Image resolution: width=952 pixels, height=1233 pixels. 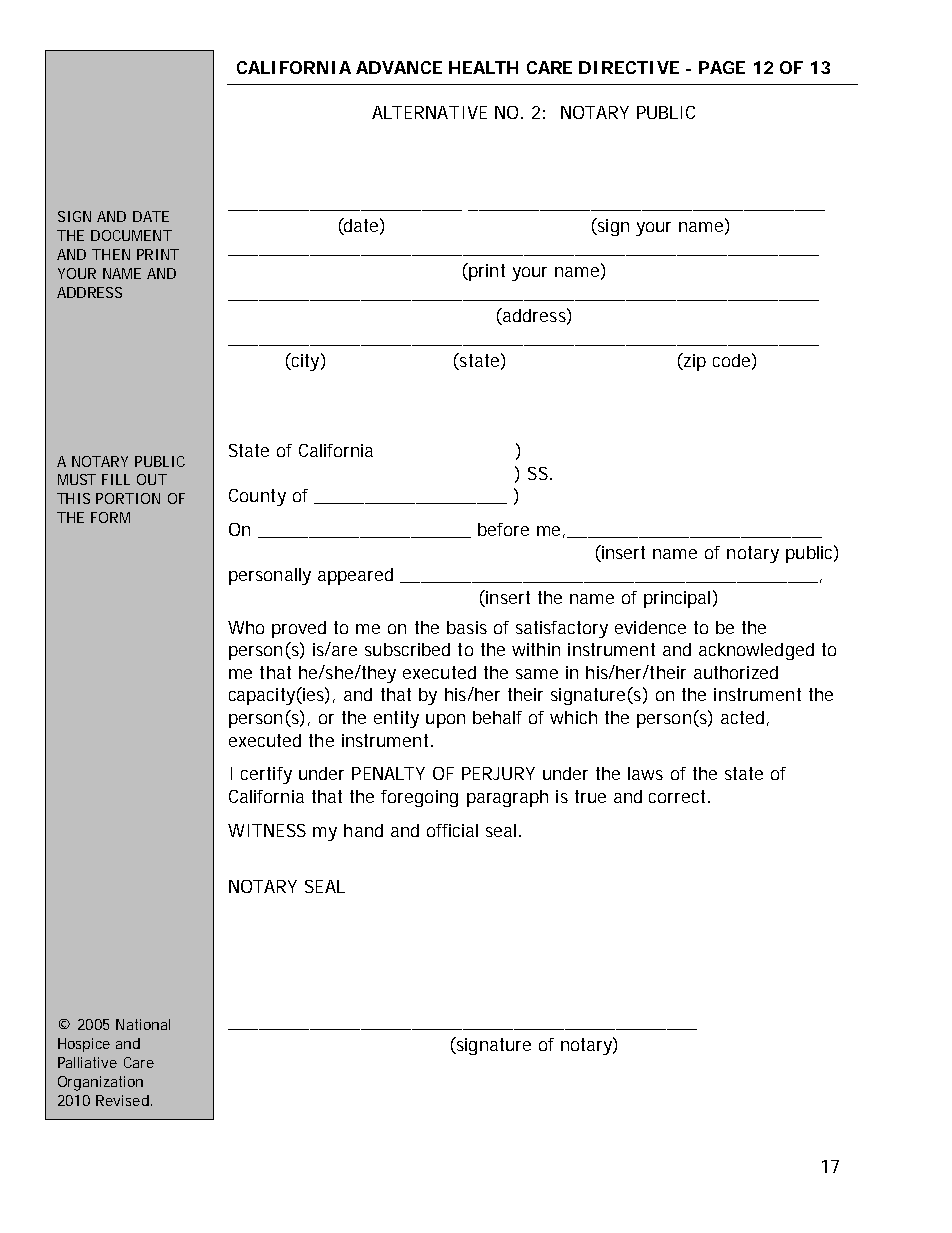 What do you see at coordinates (266, 775) in the document?
I see `certify` at bounding box center [266, 775].
